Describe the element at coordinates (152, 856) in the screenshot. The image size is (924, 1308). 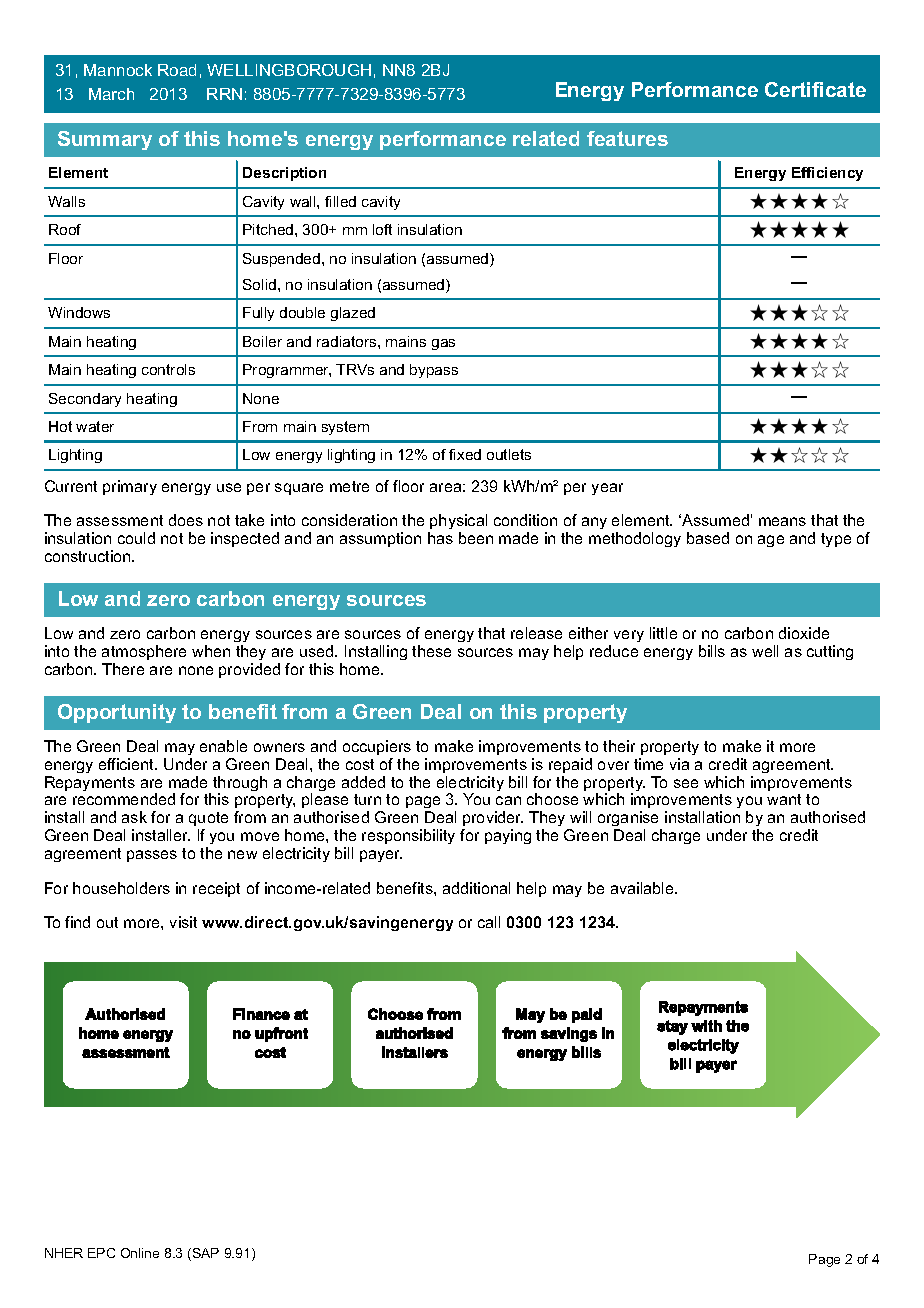
I see `passes` at that location.
